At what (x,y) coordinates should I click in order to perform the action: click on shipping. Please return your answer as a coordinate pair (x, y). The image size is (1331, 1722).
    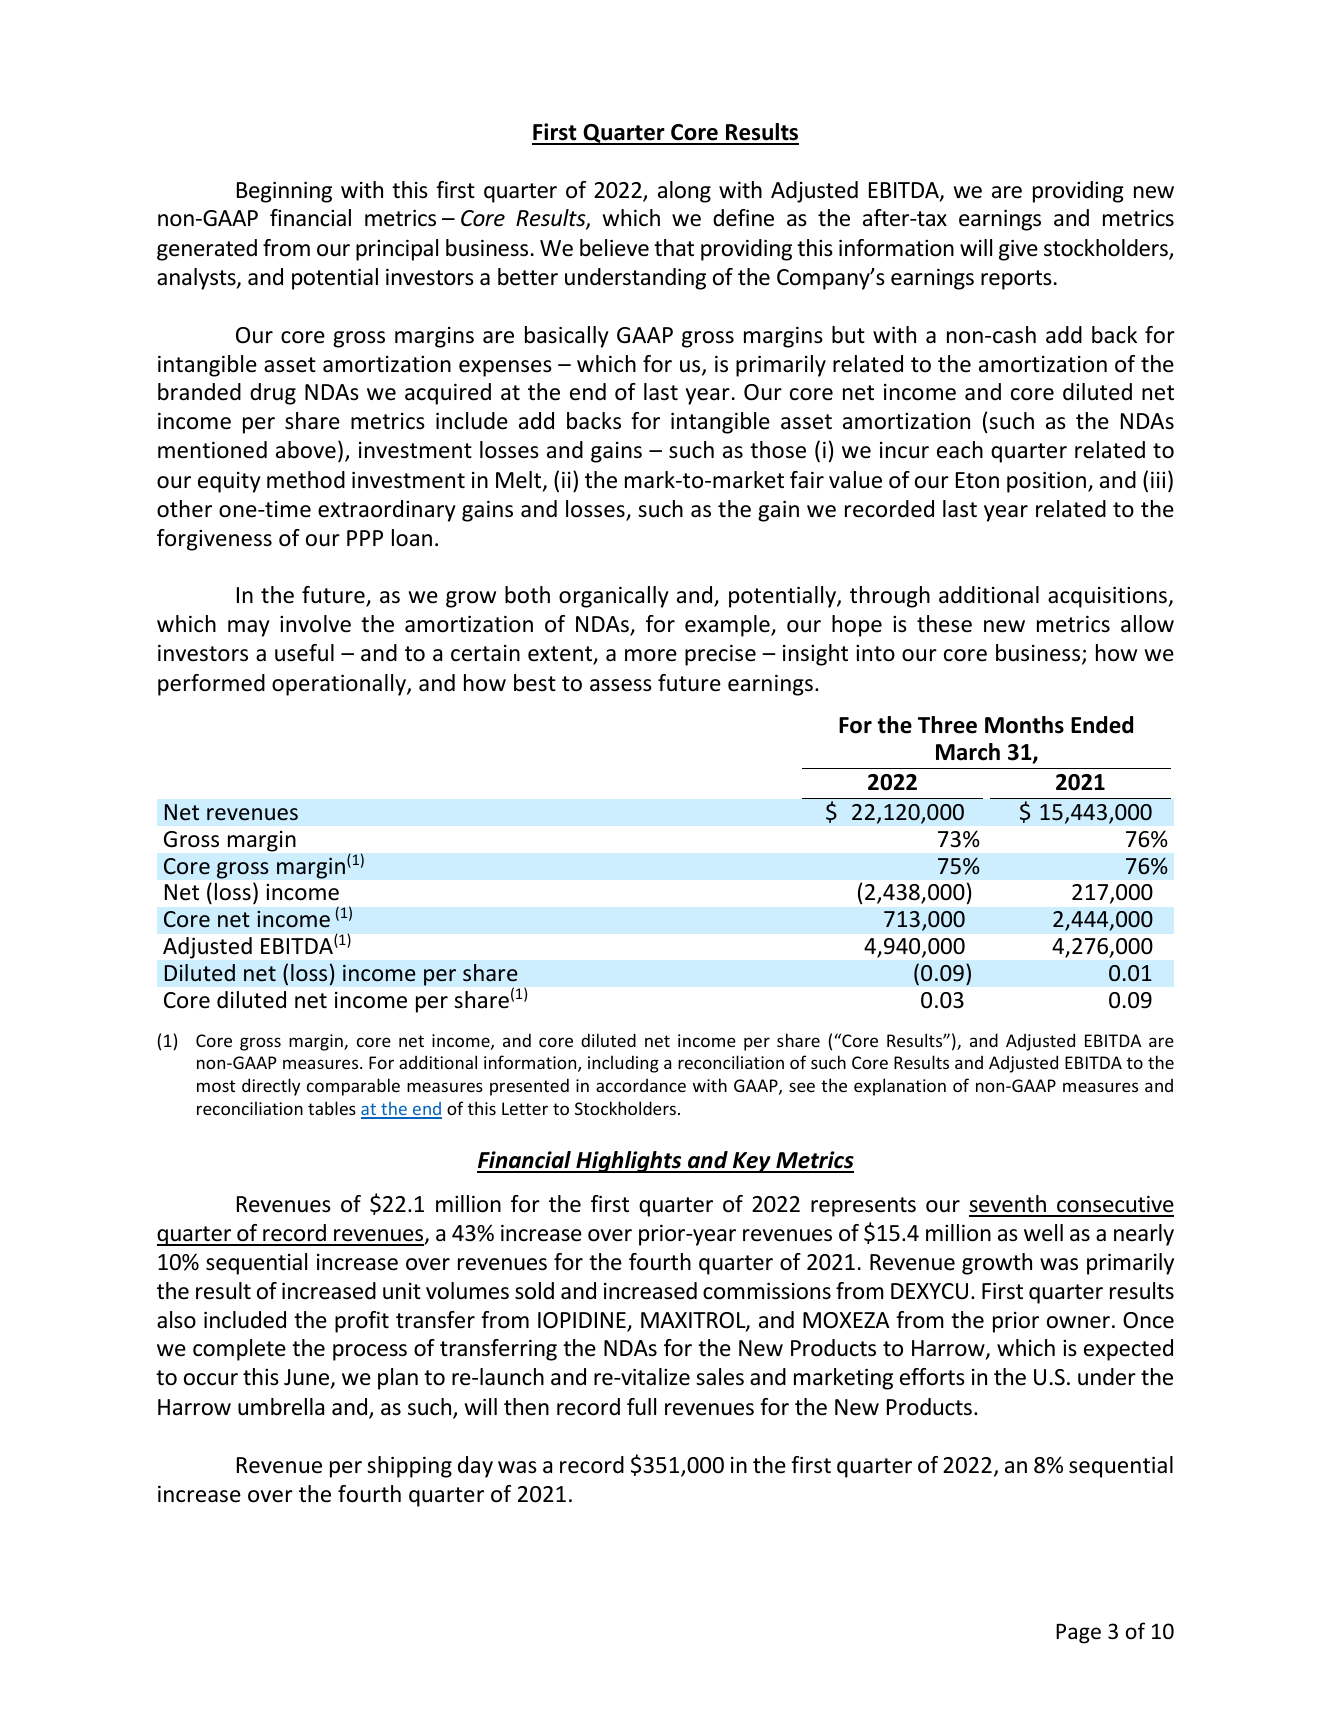
    Looking at the image, I should click on (409, 1467).
